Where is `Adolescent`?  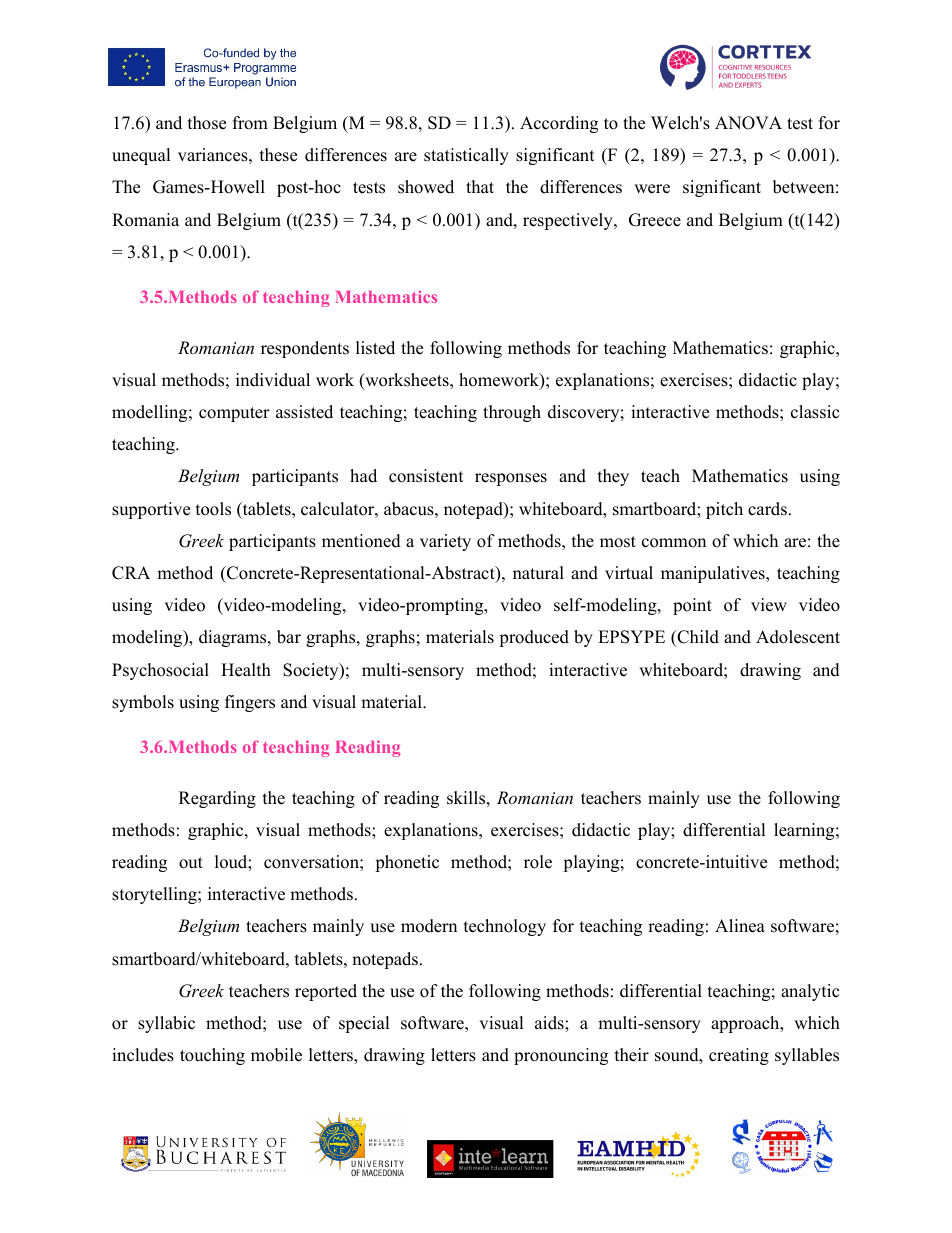 Adolescent is located at coordinates (798, 637).
